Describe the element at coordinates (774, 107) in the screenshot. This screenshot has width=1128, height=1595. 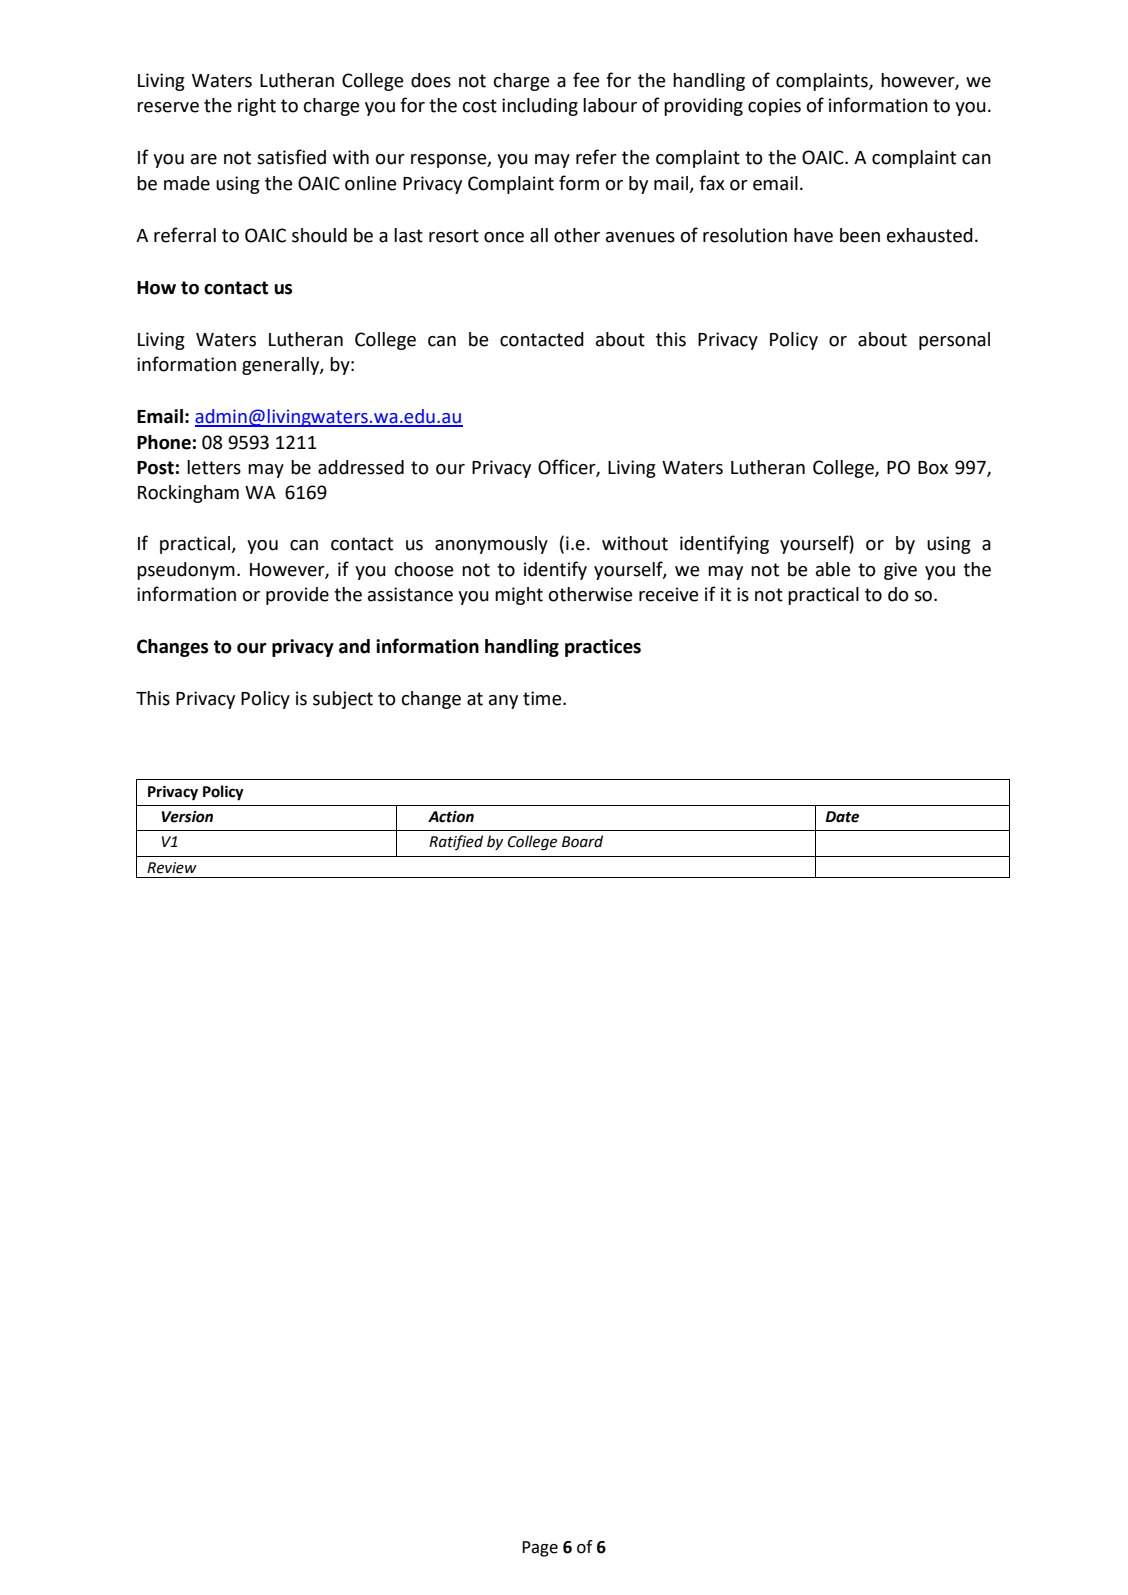
I see `copies` at that location.
